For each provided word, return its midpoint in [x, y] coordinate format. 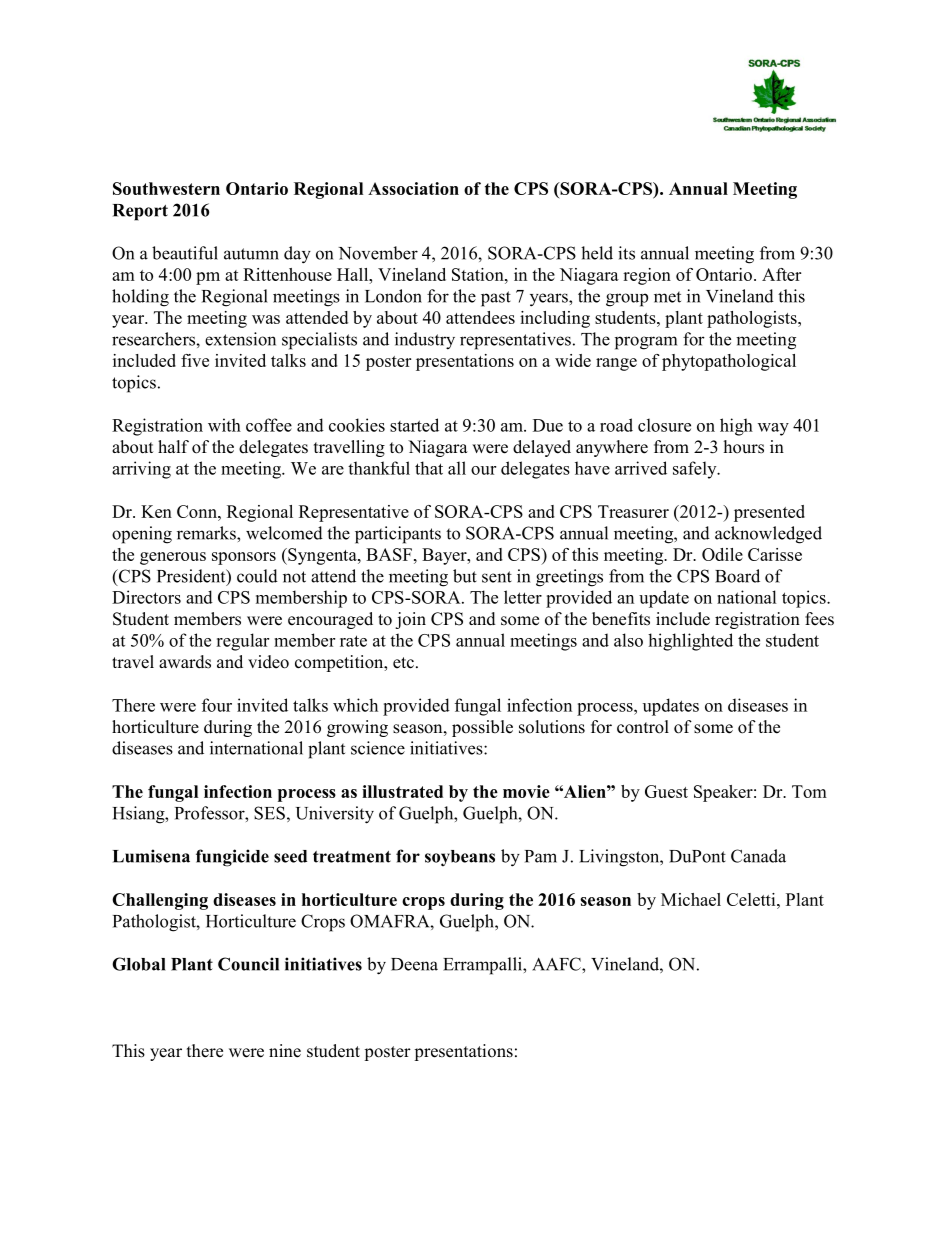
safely [696, 470]
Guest [666, 791]
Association [413, 188]
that [429, 468]
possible [482, 728]
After [781, 274]
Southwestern [166, 188]
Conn [198, 511]
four [217, 705]
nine [285, 1051]
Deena [414, 964]
